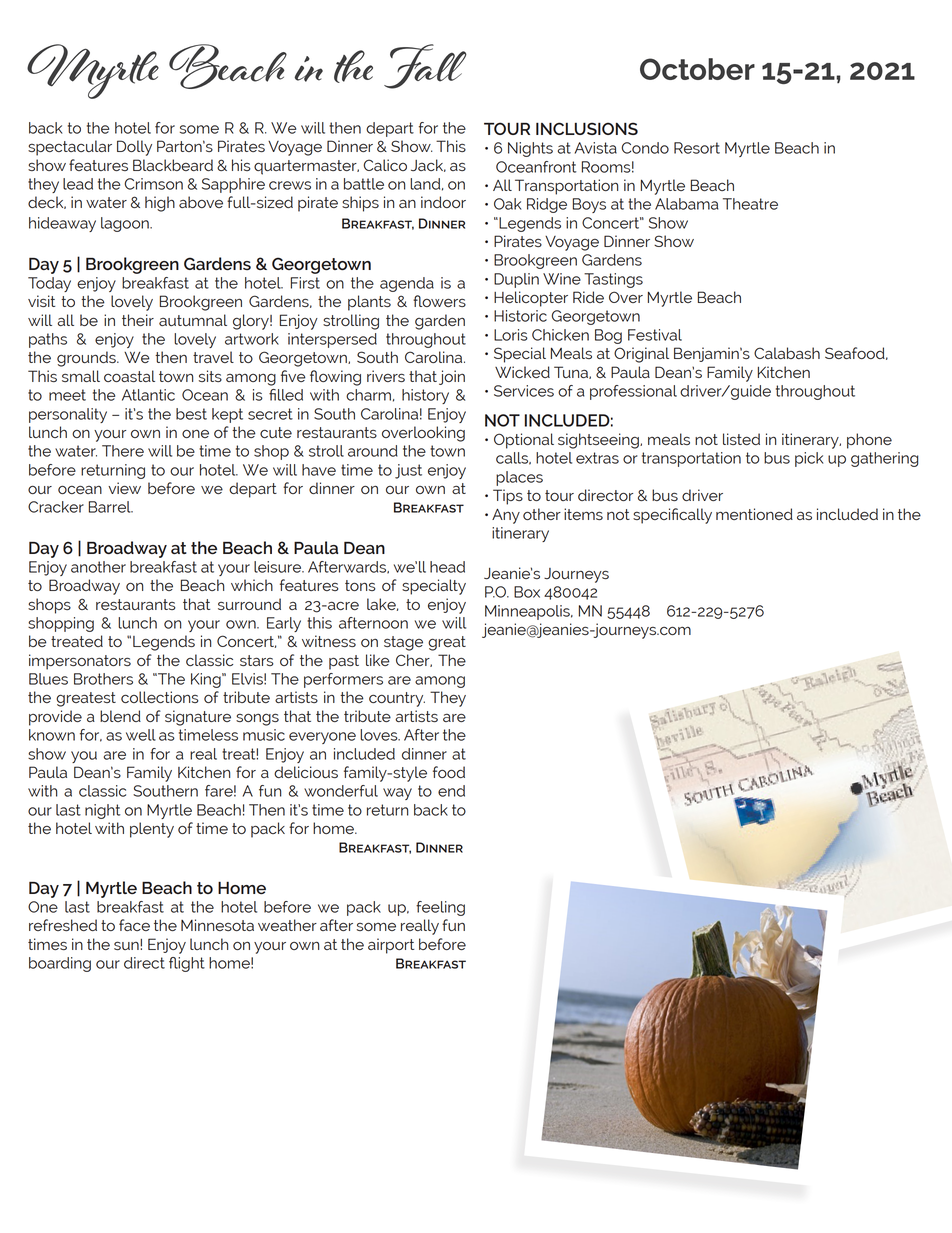  Describe the element at coordinates (425, 66) in the image. I see `Fall` at that location.
